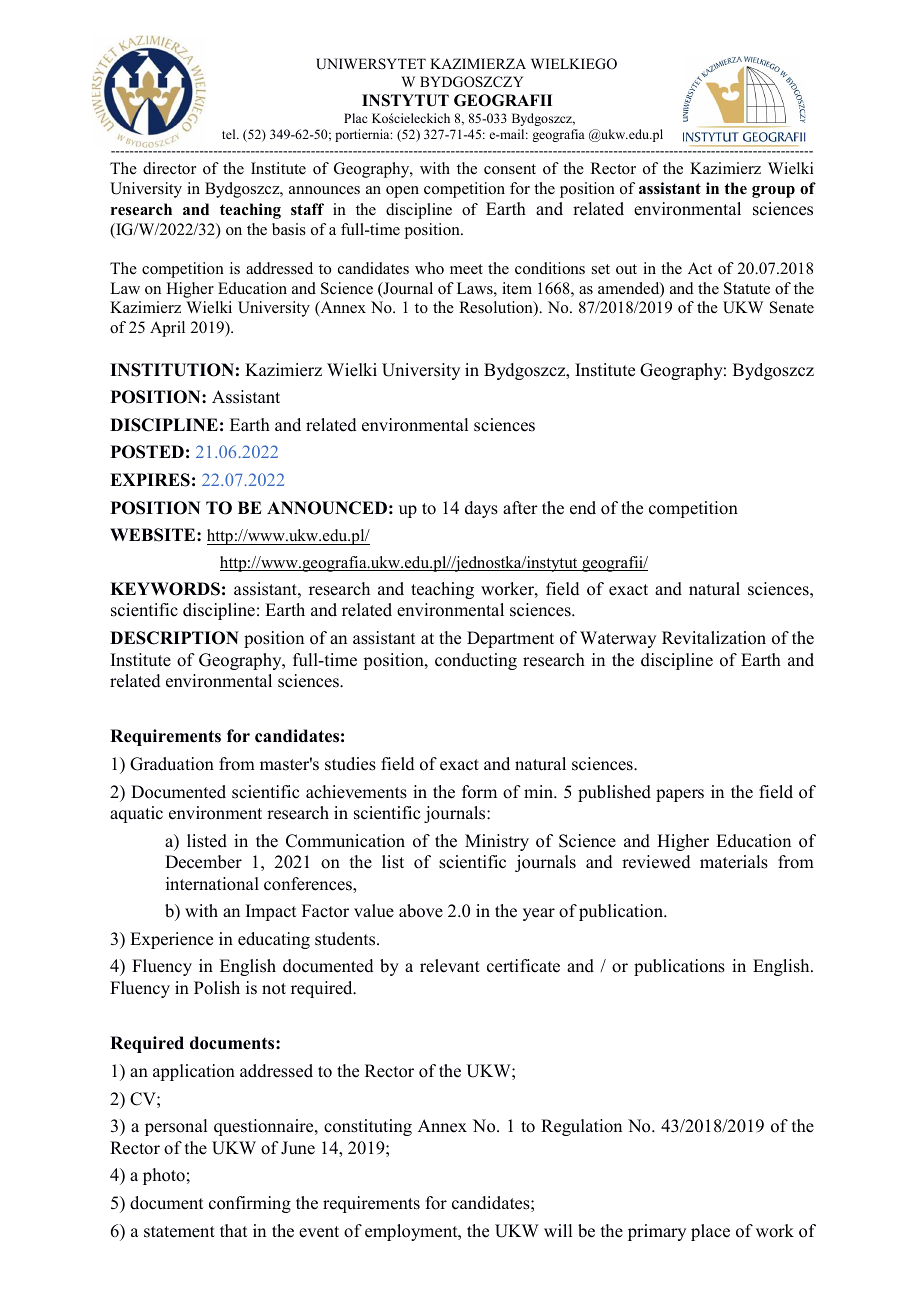  Describe the element at coordinates (250, 1204) in the page. I see `confirming` at that location.
